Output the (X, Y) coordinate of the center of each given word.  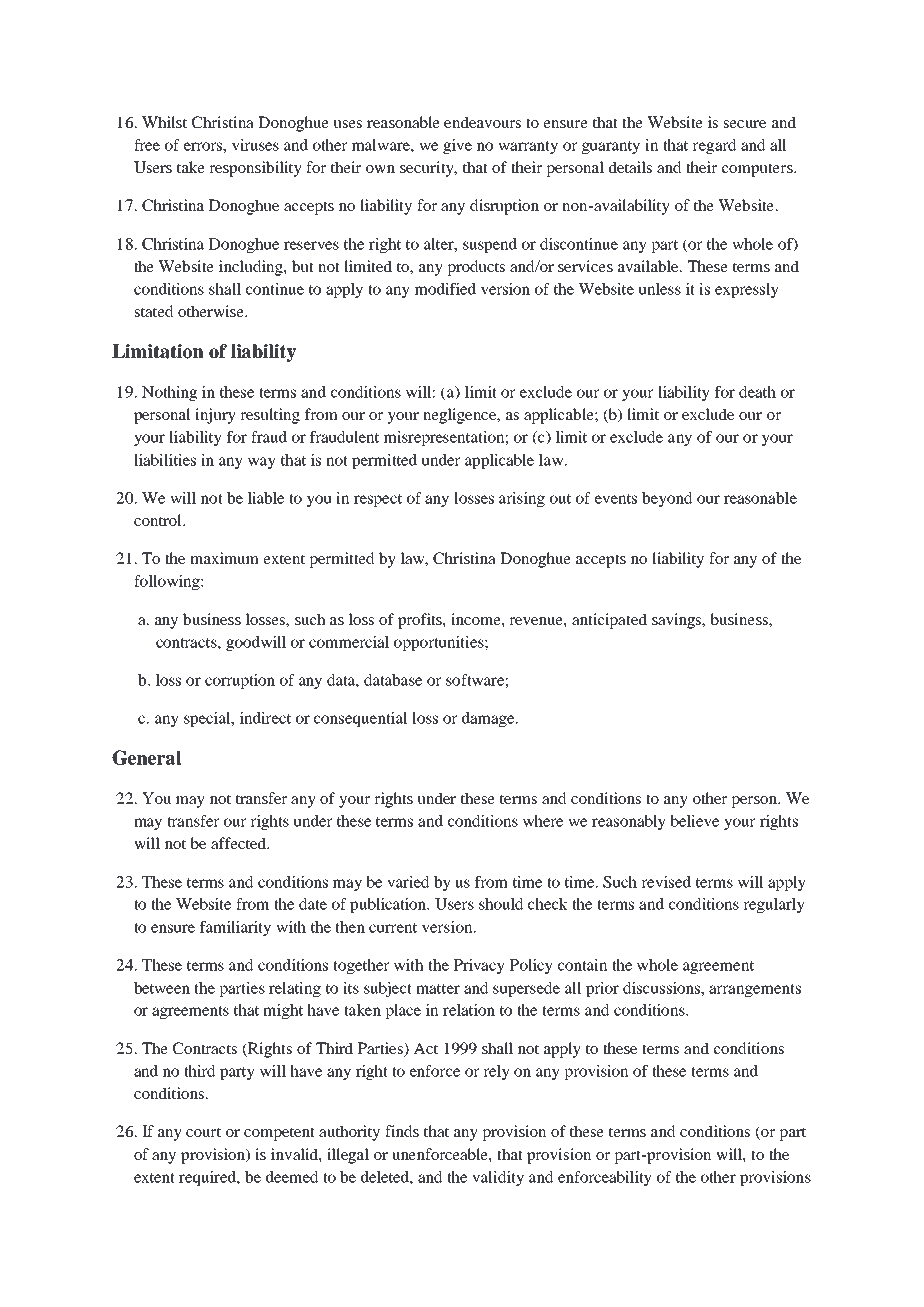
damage (489, 719)
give (457, 146)
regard (714, 146)
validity (498, 1178)
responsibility (255, 169)
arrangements (755, 990)
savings (678, 621)
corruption (240, 681)
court (203, 1132)
